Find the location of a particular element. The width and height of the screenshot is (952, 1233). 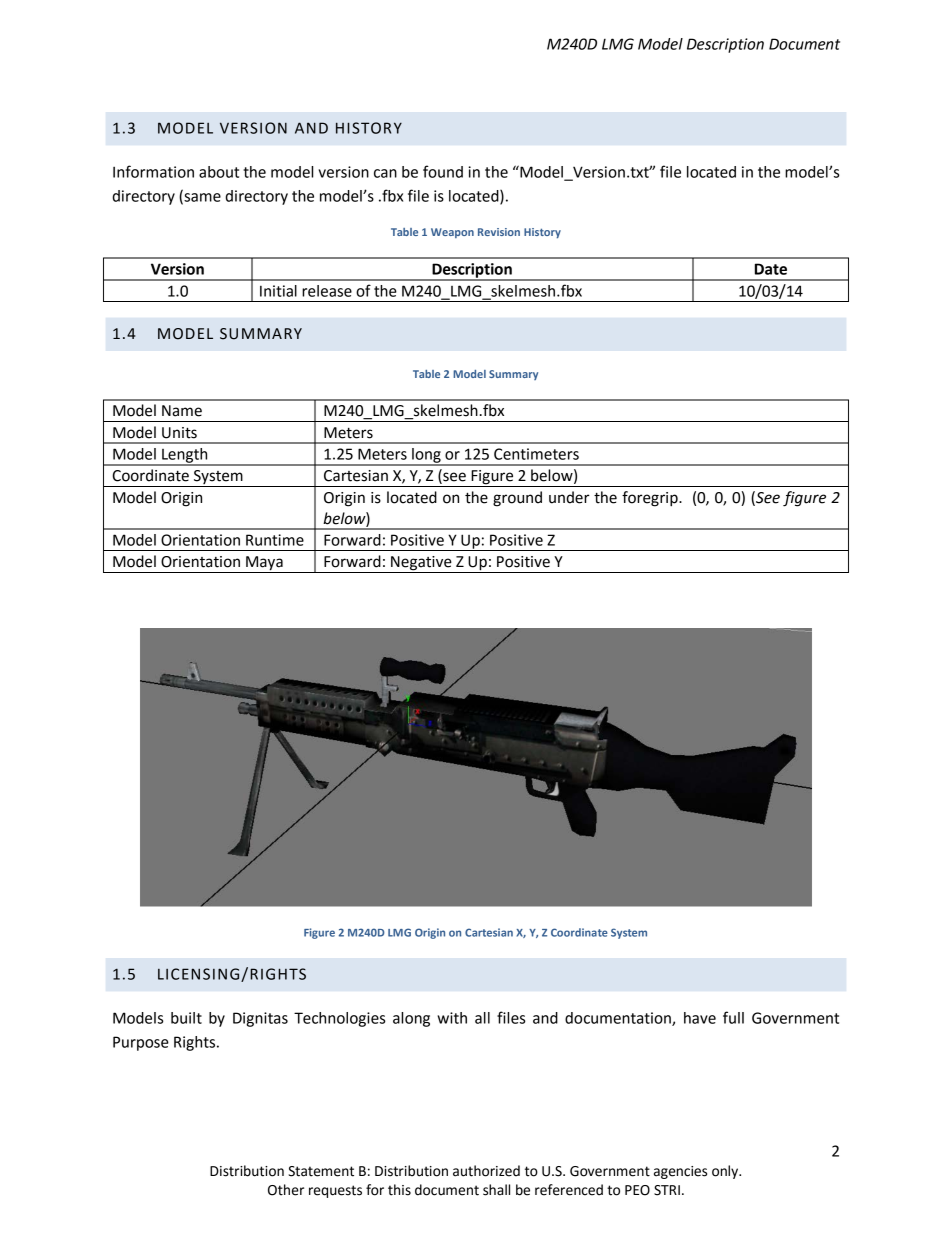

authorized is located at coordinates (486, 1171).
